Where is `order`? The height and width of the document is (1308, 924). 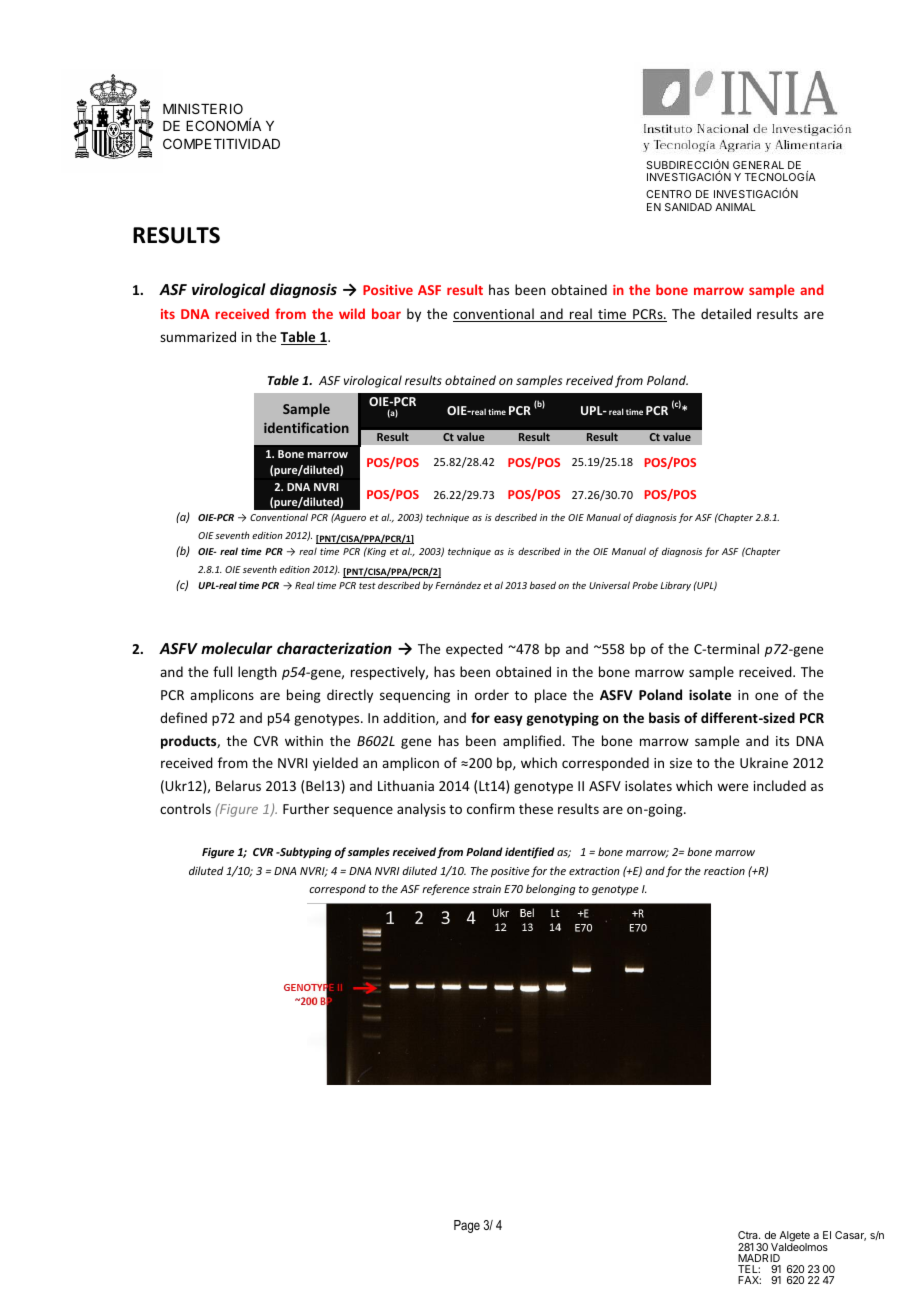
order is located at coordinates (492, 694).
